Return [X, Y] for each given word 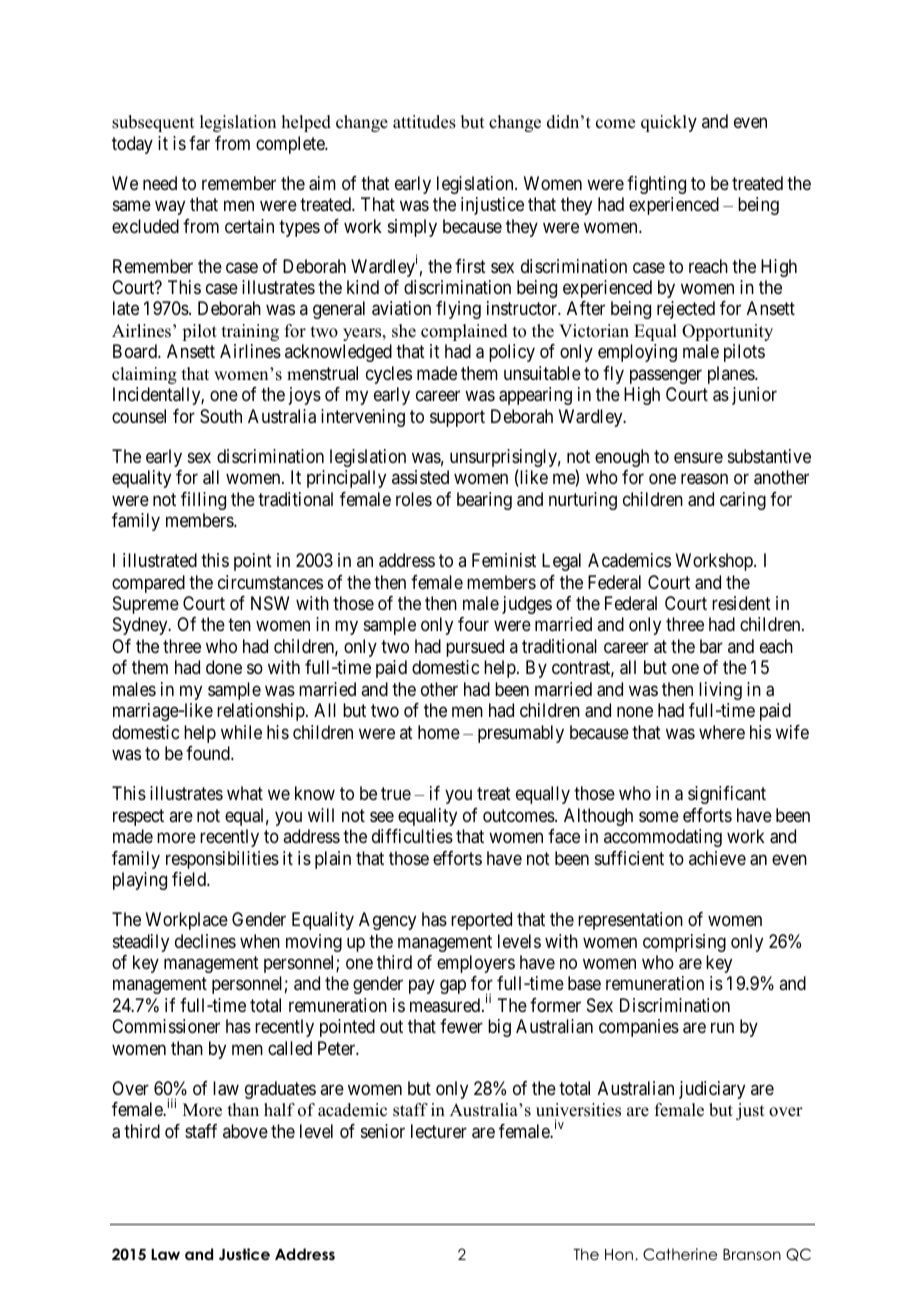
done [224, 667]
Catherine [680, 1254]
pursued [475, 648]
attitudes [424, 122]
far [199, 143]
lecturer [439, 1131]
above [245, 1131]
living [720, 691]
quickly [669, 123]
